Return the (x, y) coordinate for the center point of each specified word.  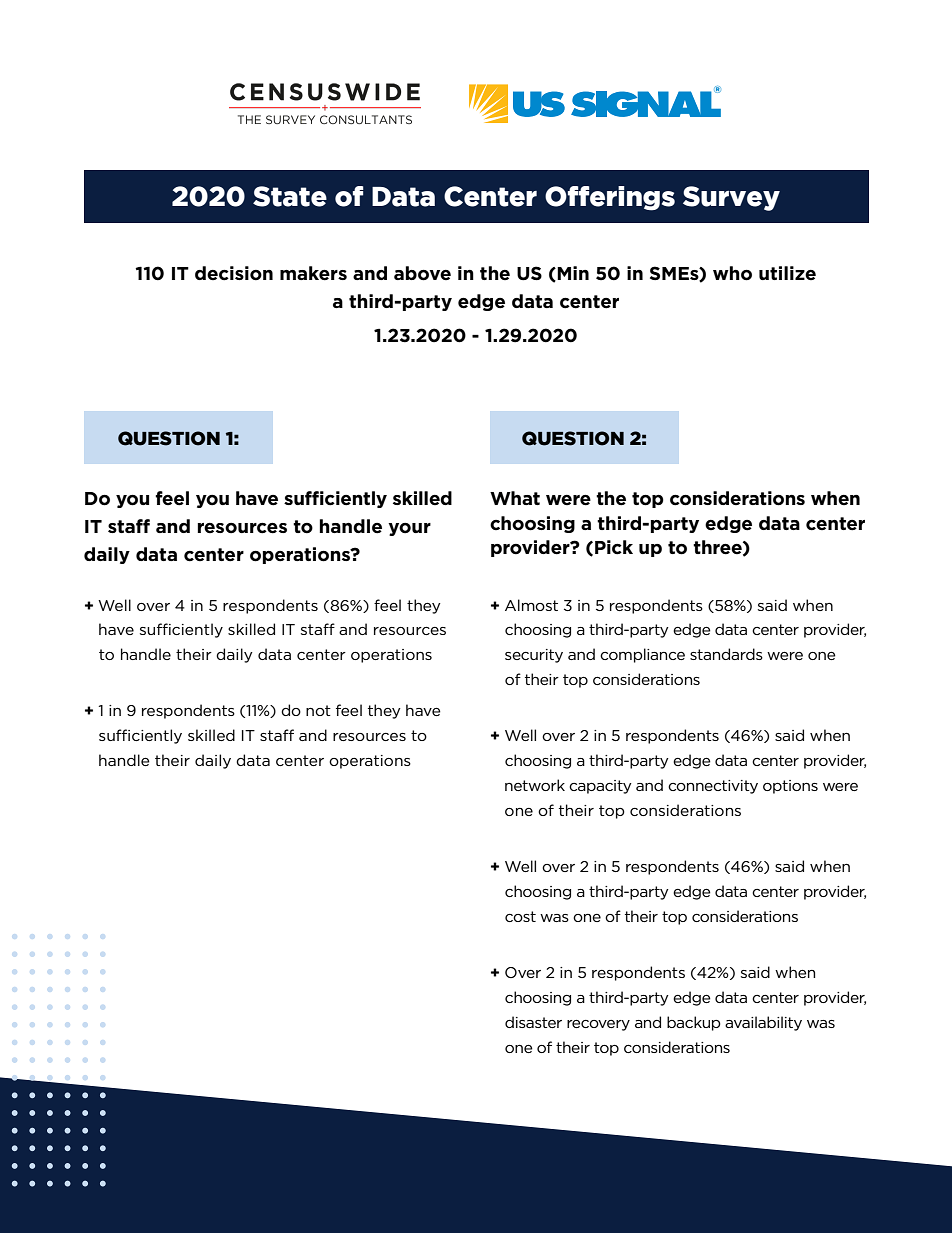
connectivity (713, 787)
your (409, 529)
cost (520, 916)
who (732, 273)
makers (313, 273)
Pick (614, 547)
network (535, 785)
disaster (533, 1022)
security (534, 656)
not (318, 710)
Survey (731, 198)
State (290, 196)
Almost (531, 605)
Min (572, 273)
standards (726, 654)
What (515, 498)
